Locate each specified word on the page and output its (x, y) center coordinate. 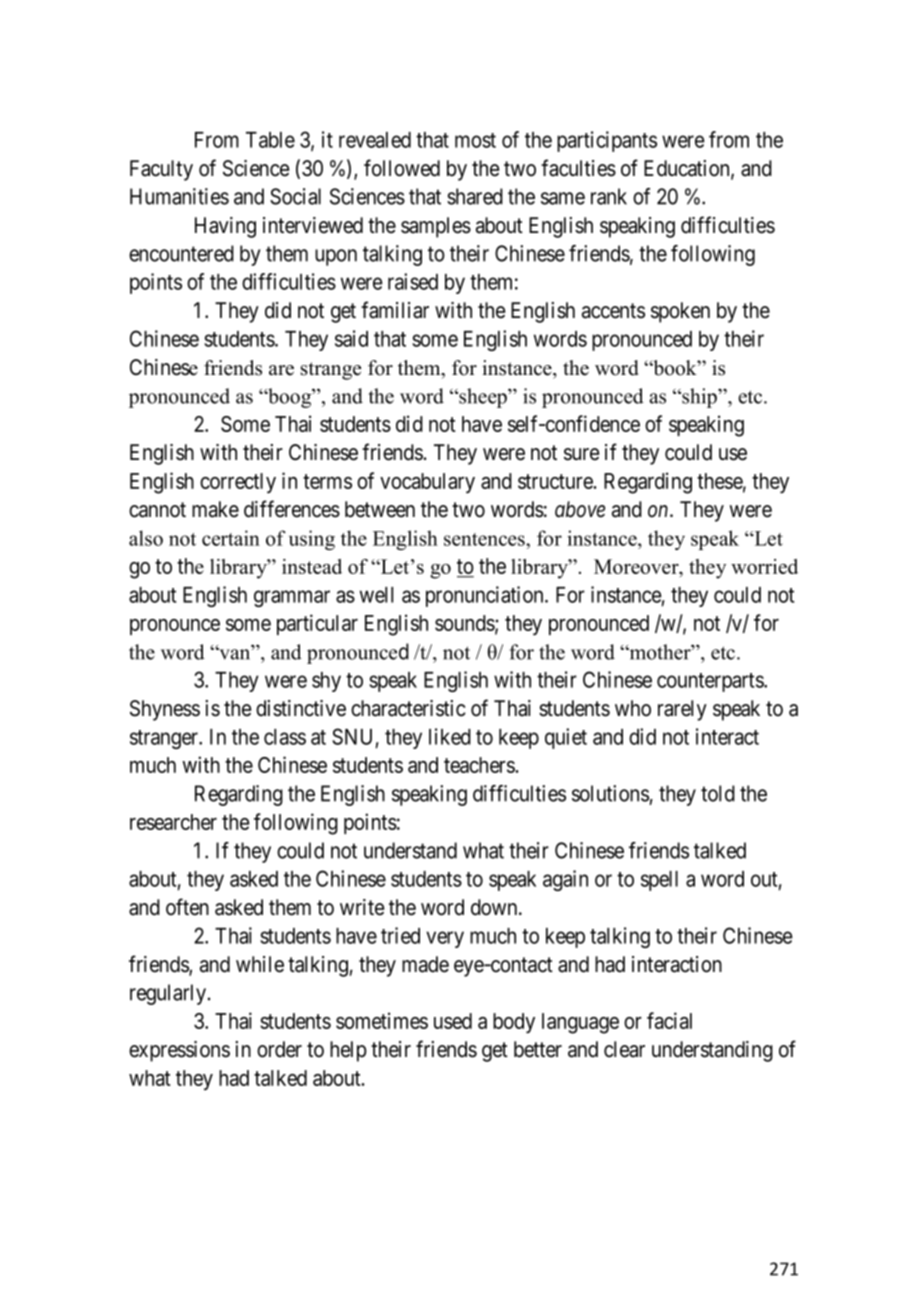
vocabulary (427, 483)
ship (699, 398)
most (475, 140)
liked (450, 736)
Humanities (179, 196)
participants (607, 141)
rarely (682, 710)
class (285, 737)
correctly (238, 483)
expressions (179, 1051)
